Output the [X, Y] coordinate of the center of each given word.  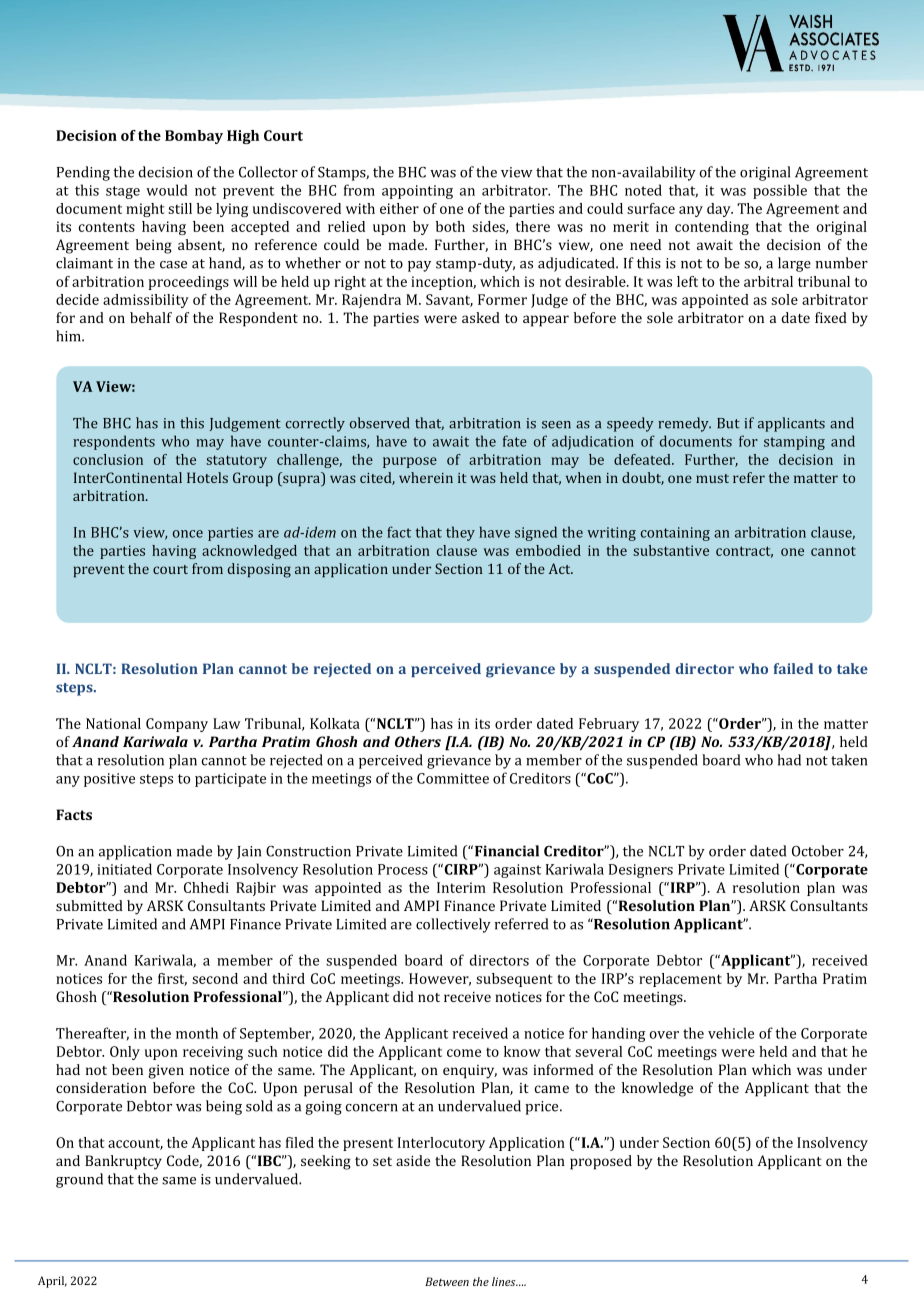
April [52, 1282]
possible [780, 191]
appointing [417, 192]
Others [418, 741]
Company [177, 725]
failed [793, 668]
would [167, 190]
